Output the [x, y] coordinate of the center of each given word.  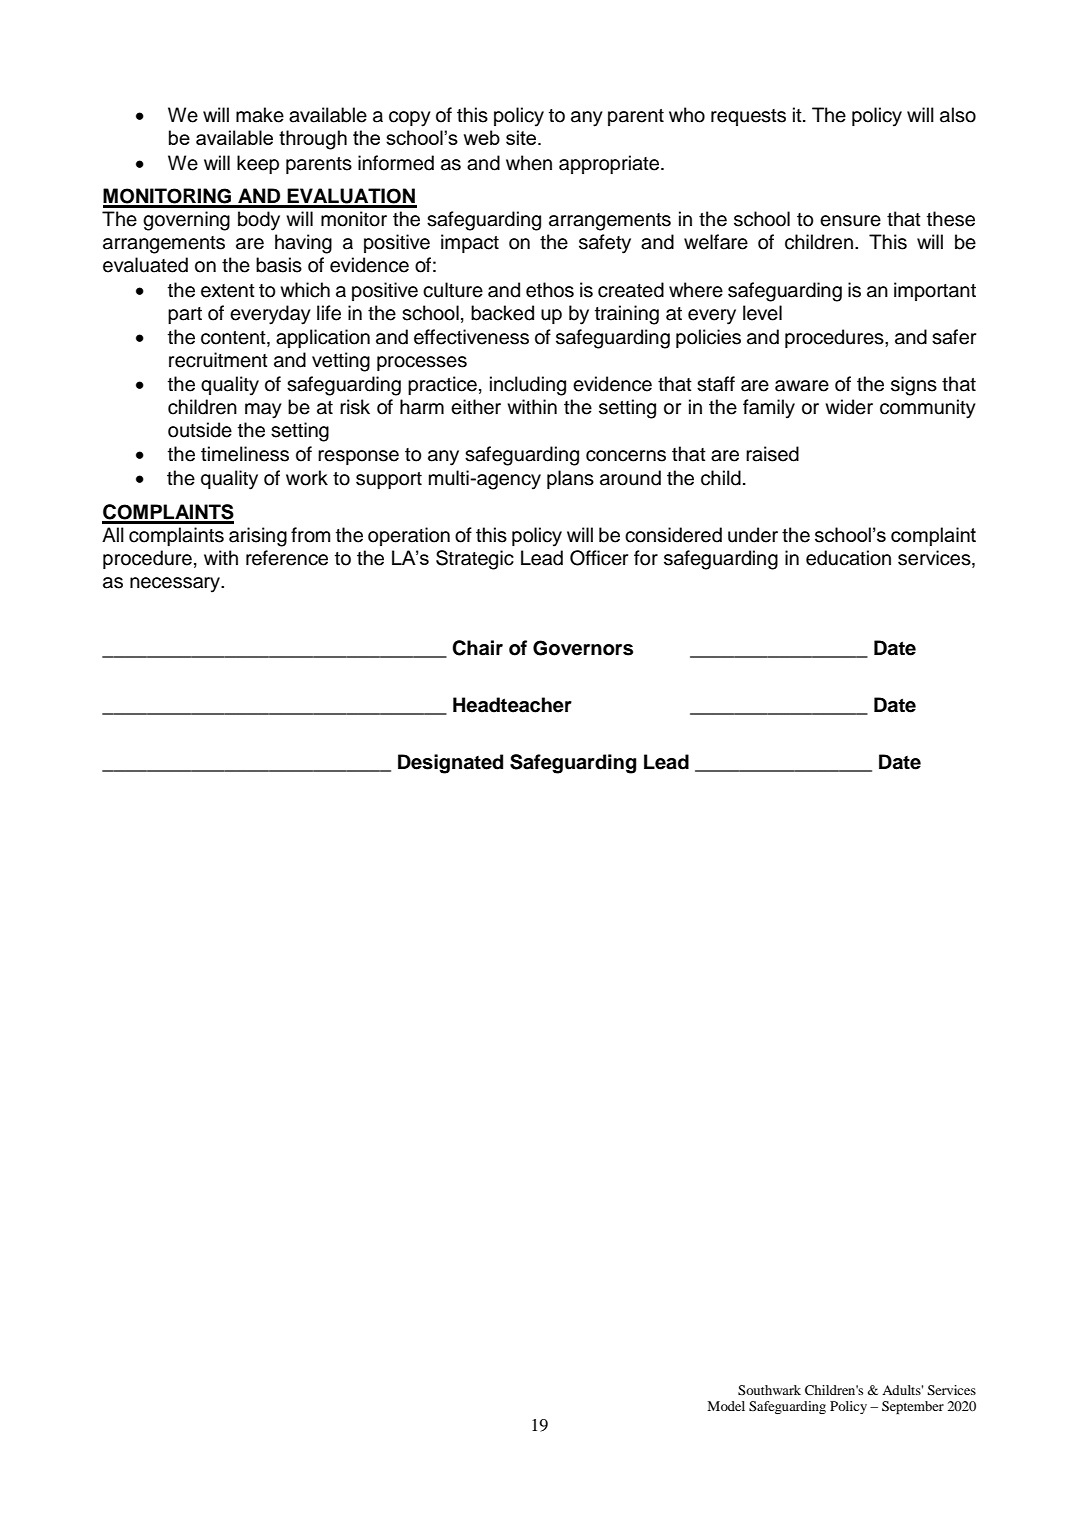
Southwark [769, 1390]
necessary [176, 585]
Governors [583, 648]
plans [570, 479]
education [848, 558]
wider [849, 407]
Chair [477, 648]
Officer [599, 558]
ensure [850, 221]
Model [726, 1406]
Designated [450, 764]
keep [258, 164]
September [913, 1407]
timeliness [245, 454]
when [529, 163]
